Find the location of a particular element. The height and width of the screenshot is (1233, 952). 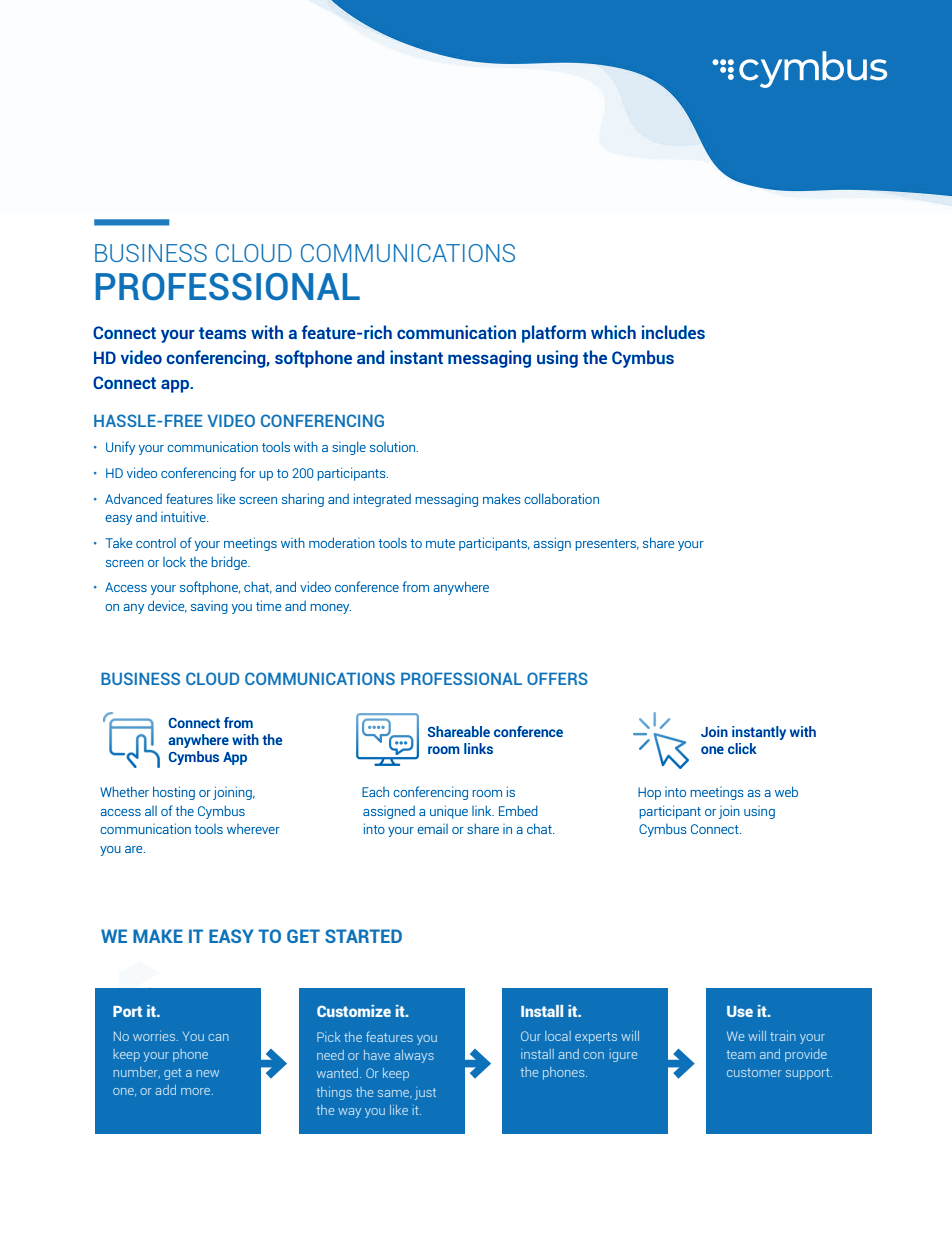

click is located at coordinates (742, 748).
